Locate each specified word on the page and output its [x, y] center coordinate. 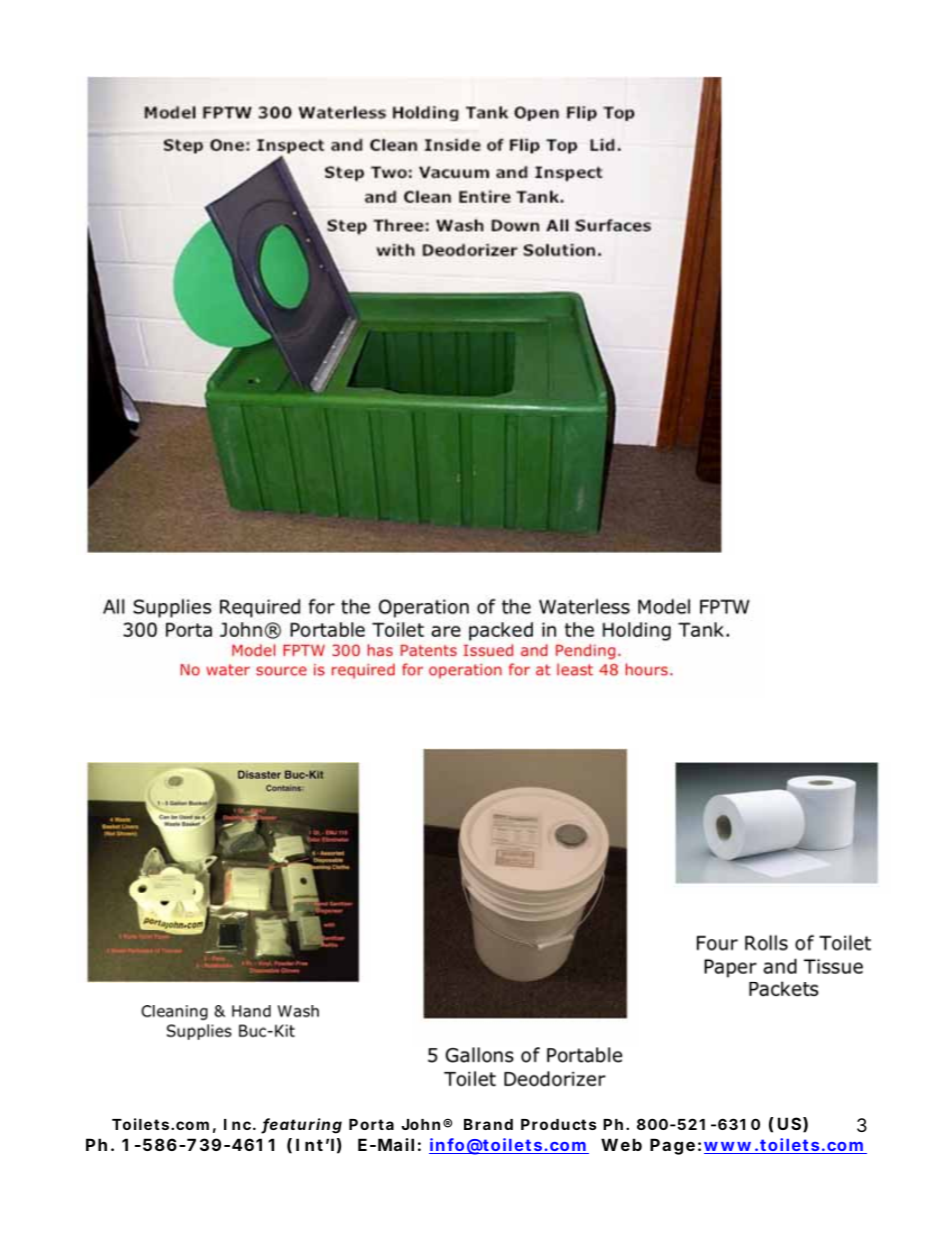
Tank [701, 629]
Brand [488, 1124]
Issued [488, 650]
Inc [237, 1124]
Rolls [766, 943]
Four [717, 943]
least [575, 669]
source [281, 671]
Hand [251, 1011]
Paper [730, 968]
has [380, 650]
